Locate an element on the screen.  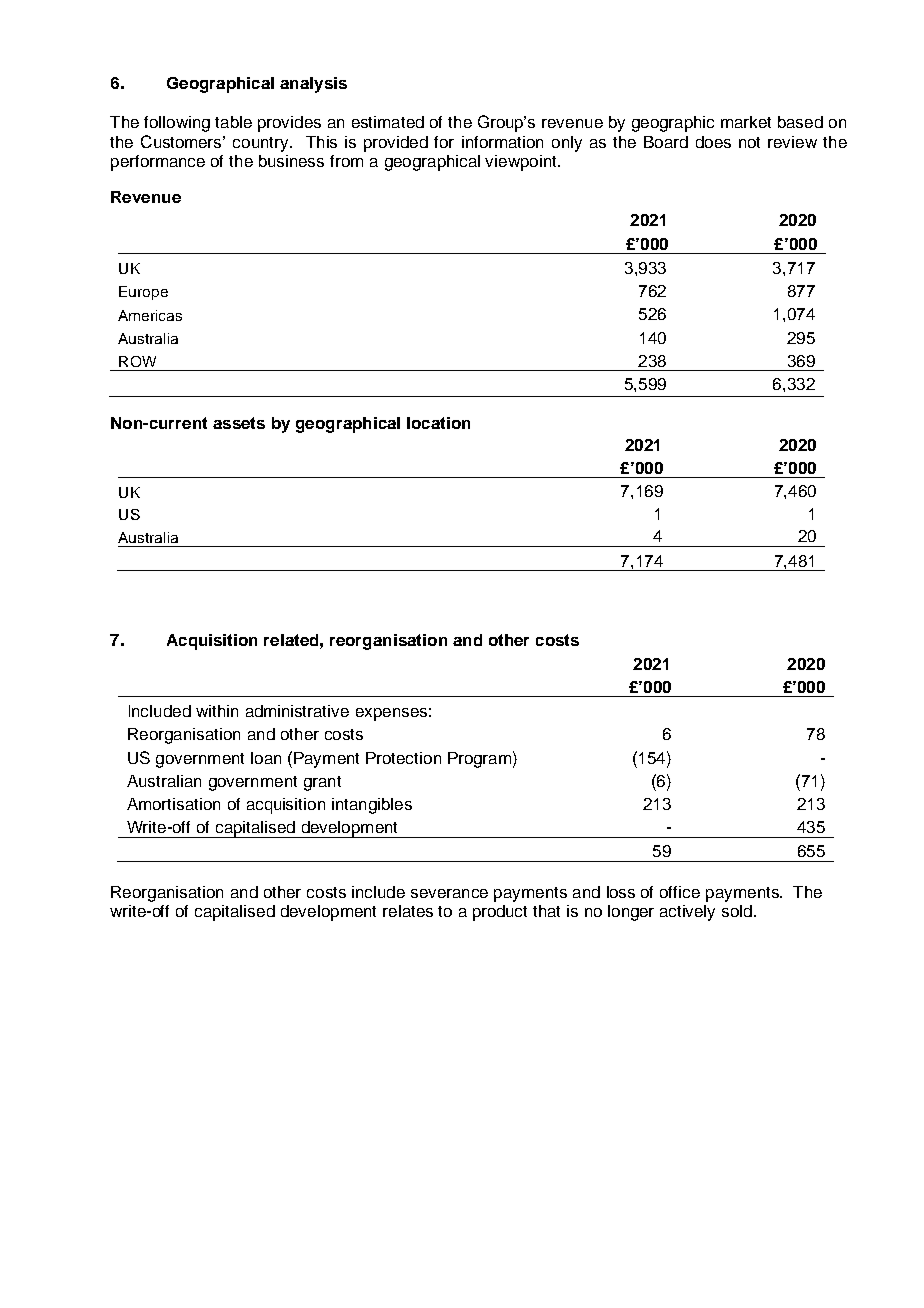
within is located at coordinates (217, 711).
